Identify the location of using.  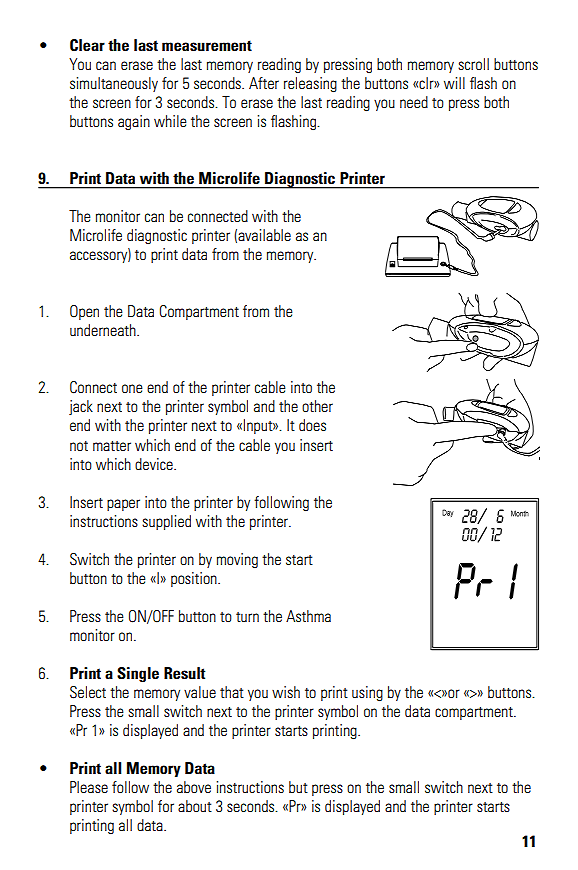
(367, 693).
